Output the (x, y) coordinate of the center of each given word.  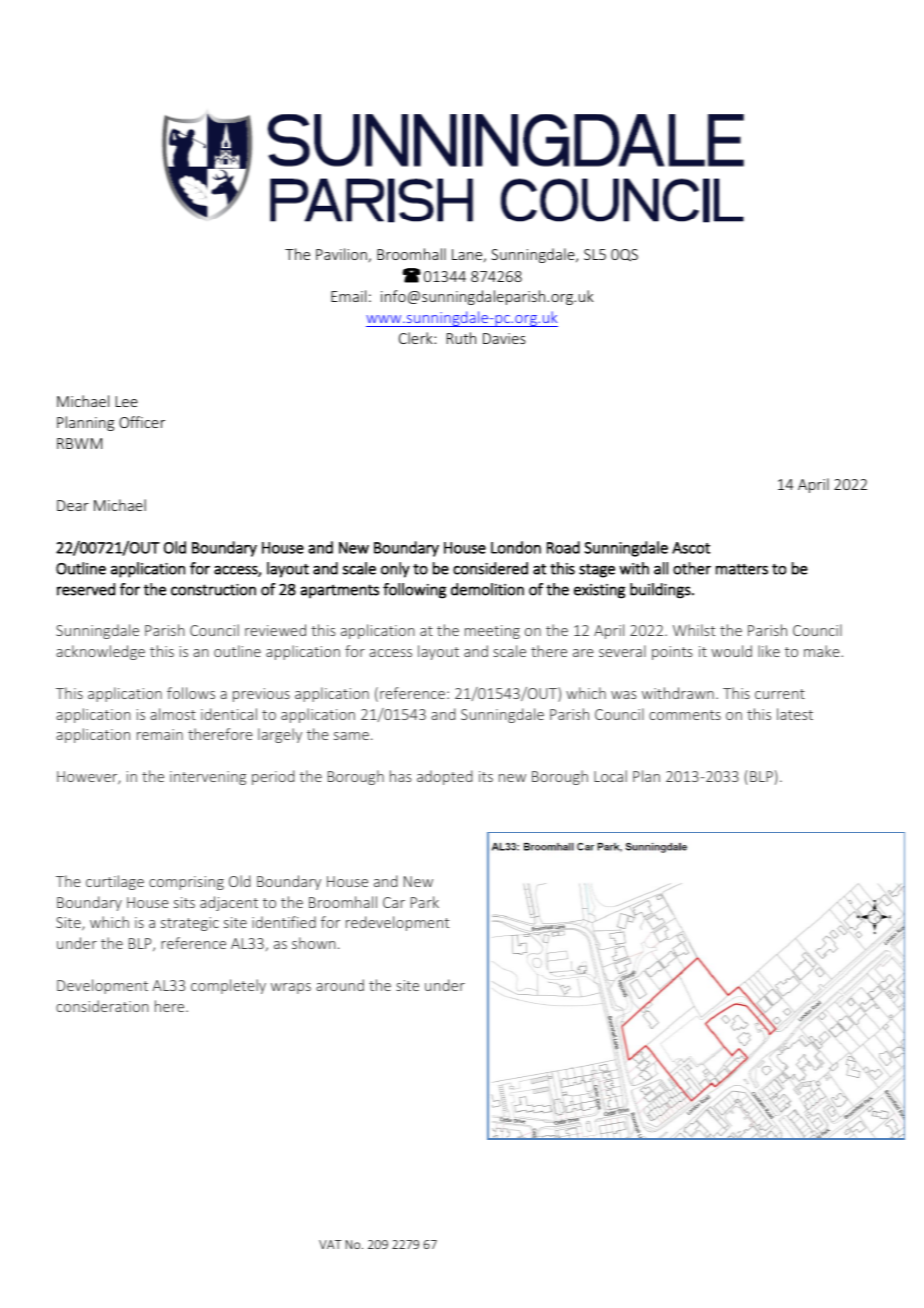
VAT (330, 1244)
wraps (291, 988)
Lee (127, 401)
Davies (504, 338)
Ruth (461, 338)
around (340, 985)
